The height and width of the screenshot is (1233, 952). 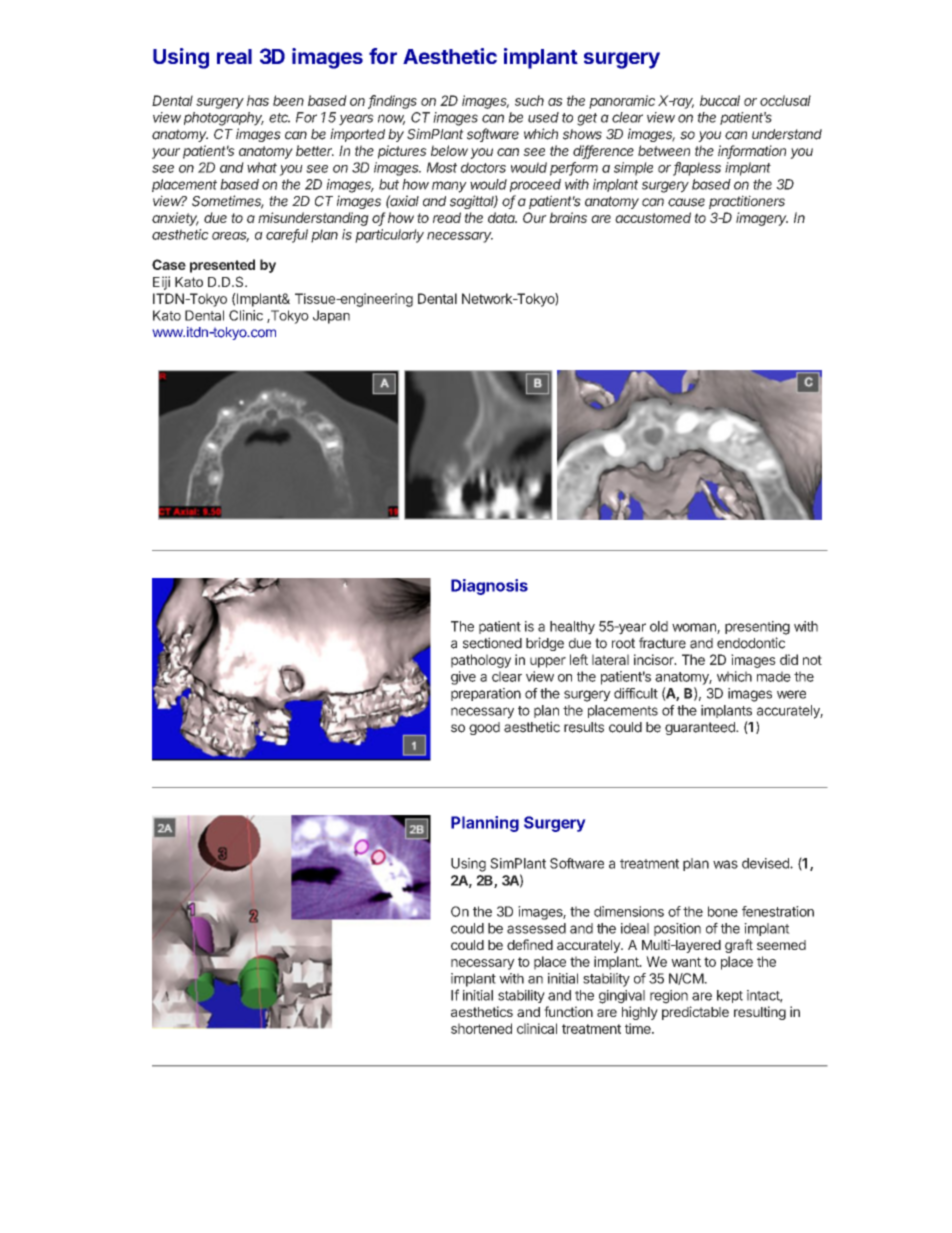 I want to click on buccal, so click(x=720, y=100).
